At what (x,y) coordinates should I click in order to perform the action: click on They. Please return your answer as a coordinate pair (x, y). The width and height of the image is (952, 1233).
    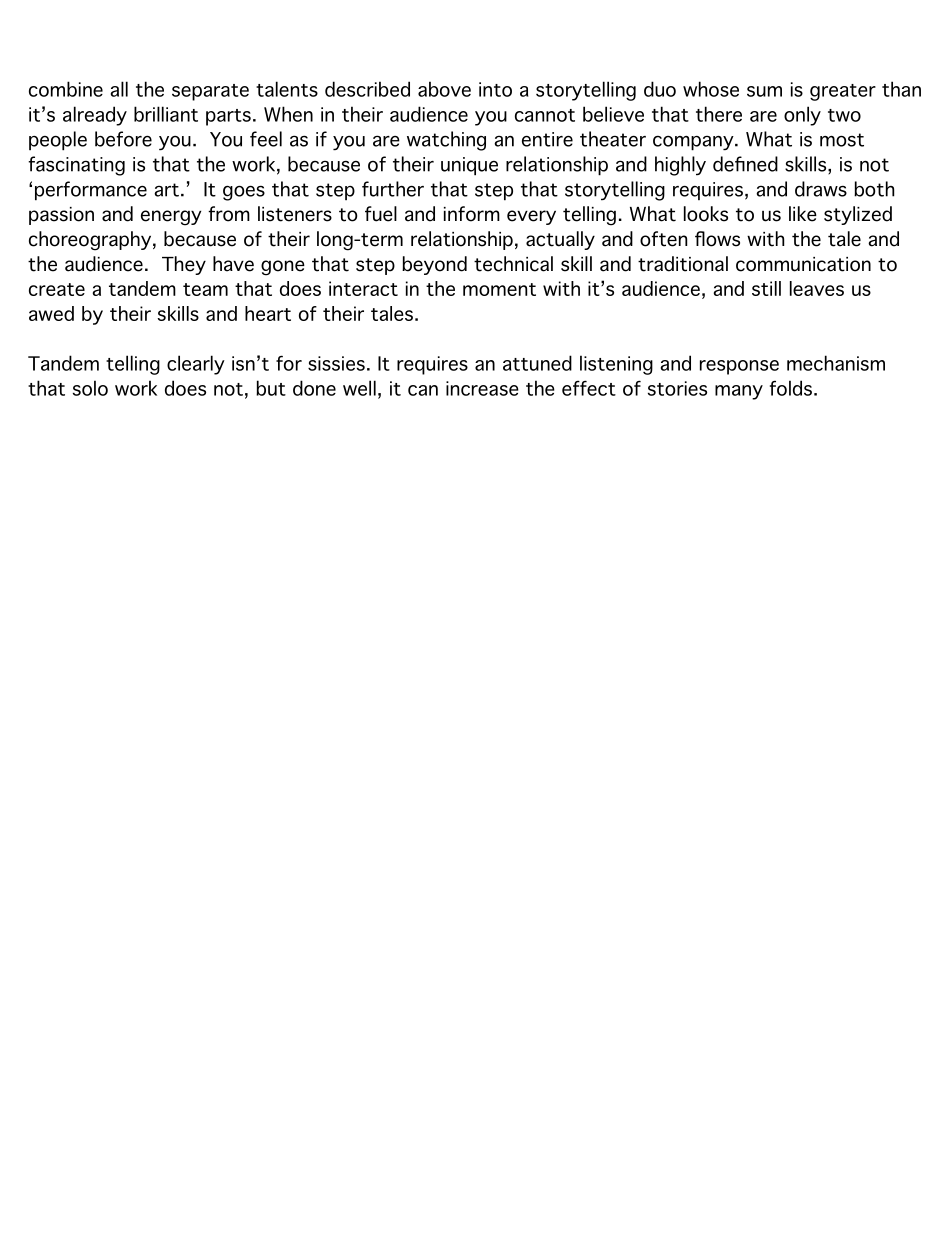
    Looking at the image, I should click on (184, 265).
